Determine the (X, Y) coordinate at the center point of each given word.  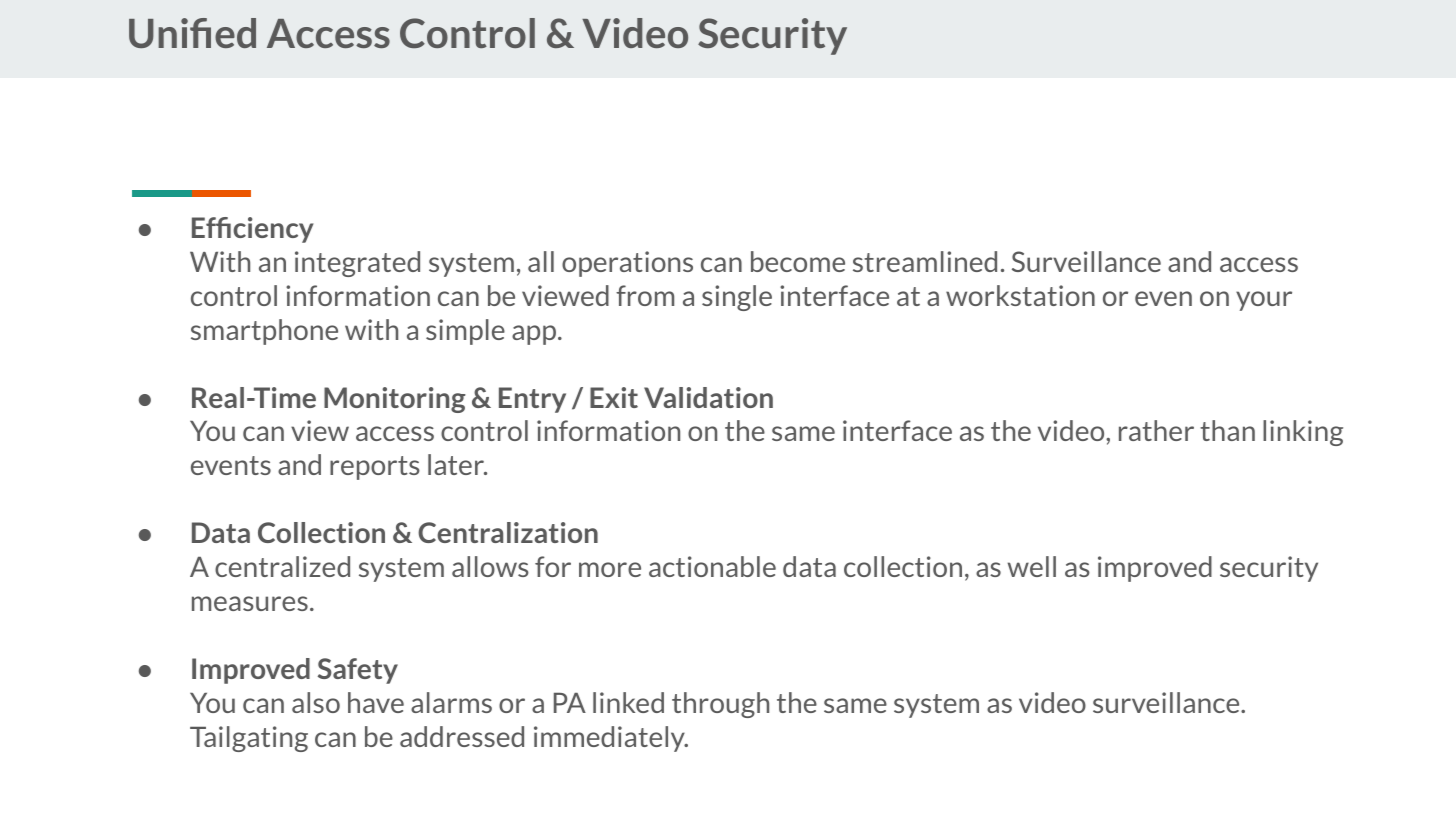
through (720, 705)
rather (1156, 430)
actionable (712, 566)
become (798, 261)
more (610, 569)
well (1032, 566)
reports (375, 468)
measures (250, 603)
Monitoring (395, 400)
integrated (357, 264)
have (376, 702)
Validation (708, 397)
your (1264, 301)
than (1227, 430)
